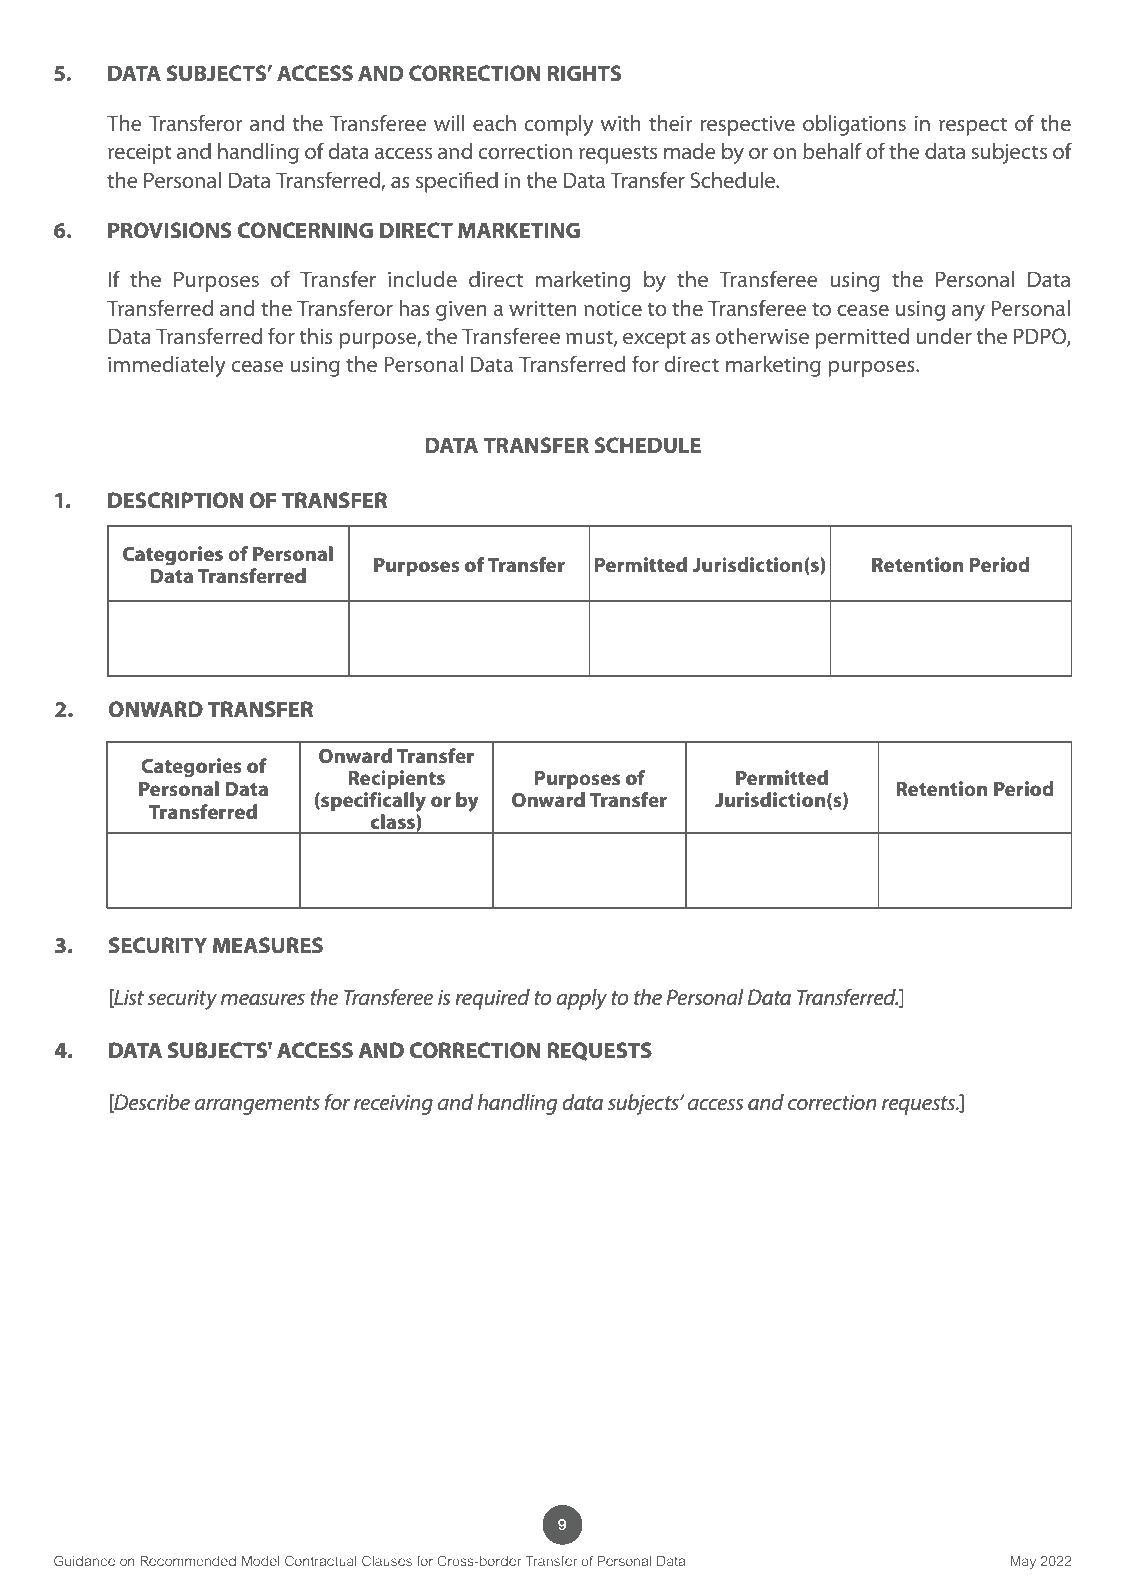 The width and height of the document is (1125, 1591). What do you see at coordinates (257, 1105) in the document?
I see `arrangements` at bounding box center [257, 1105].
